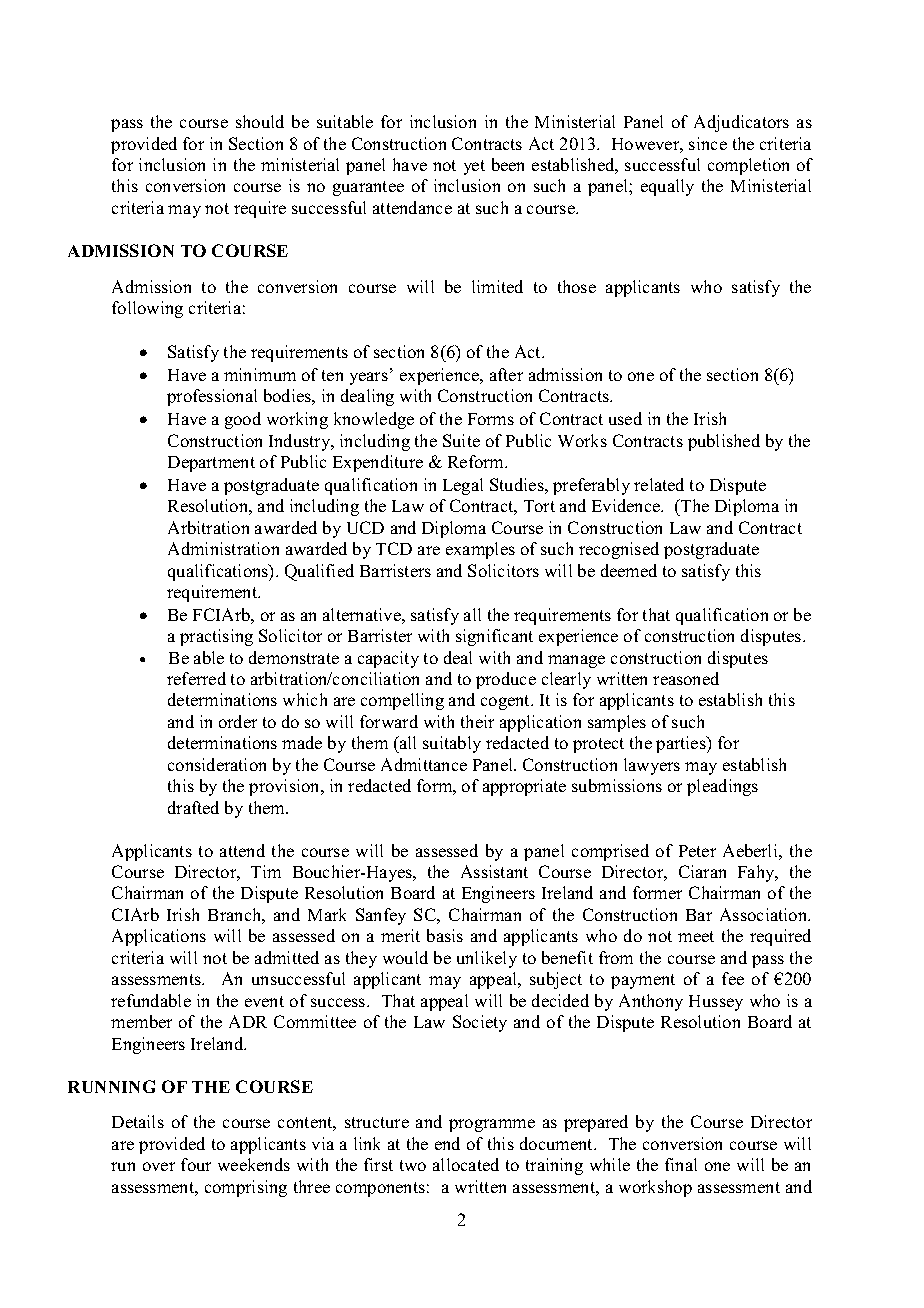 The image size is (924, 1308). Describe the element at coordinates (681, 1164) in the image. I see `final` at that location.
